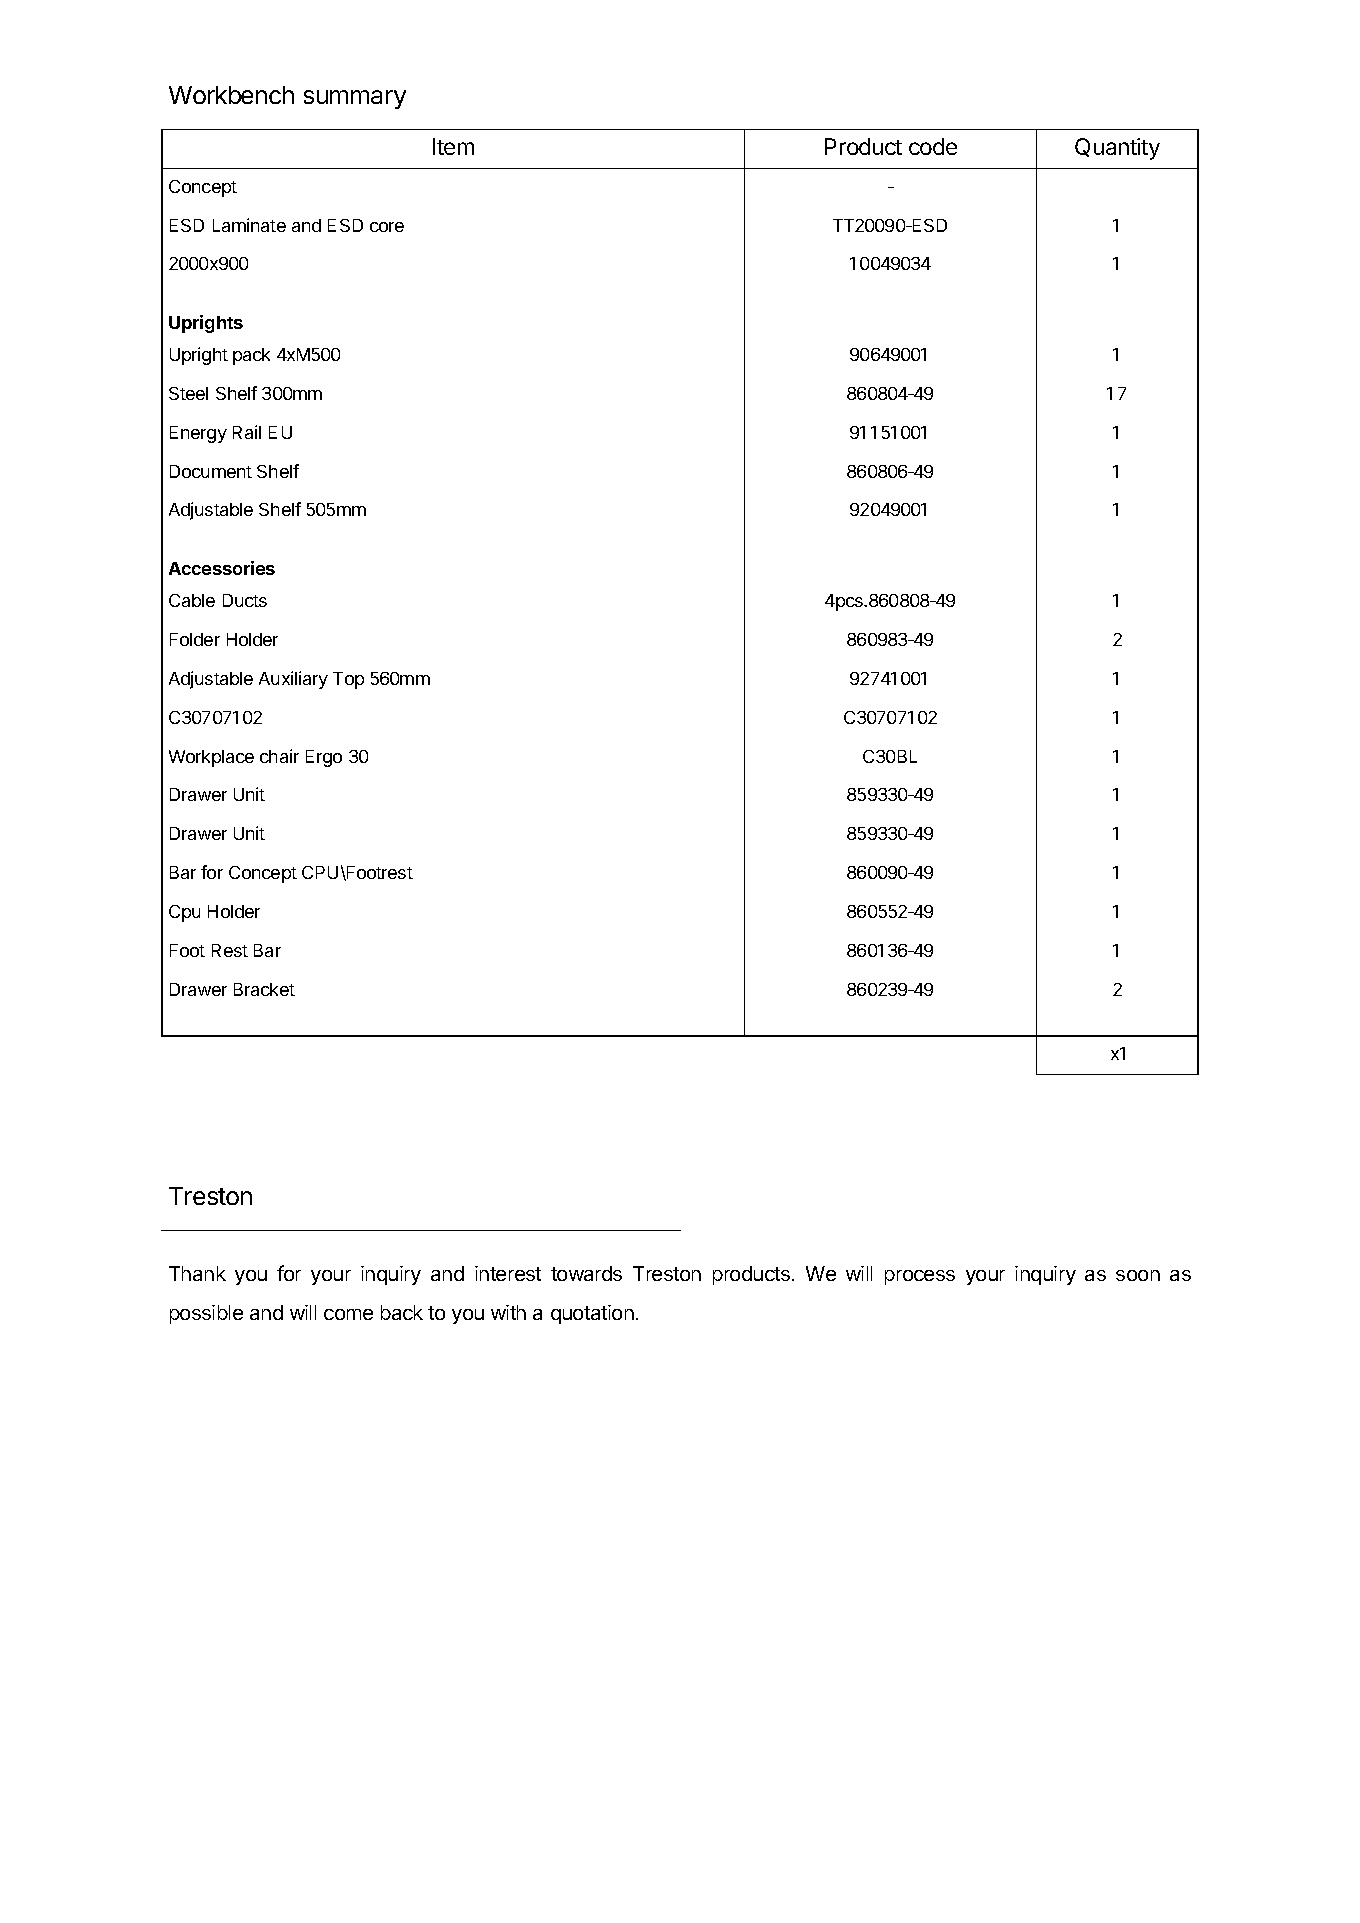  What do you see at coordinates (453, 146) in the page?
I see `Item` at bounding box center [453, 146].
